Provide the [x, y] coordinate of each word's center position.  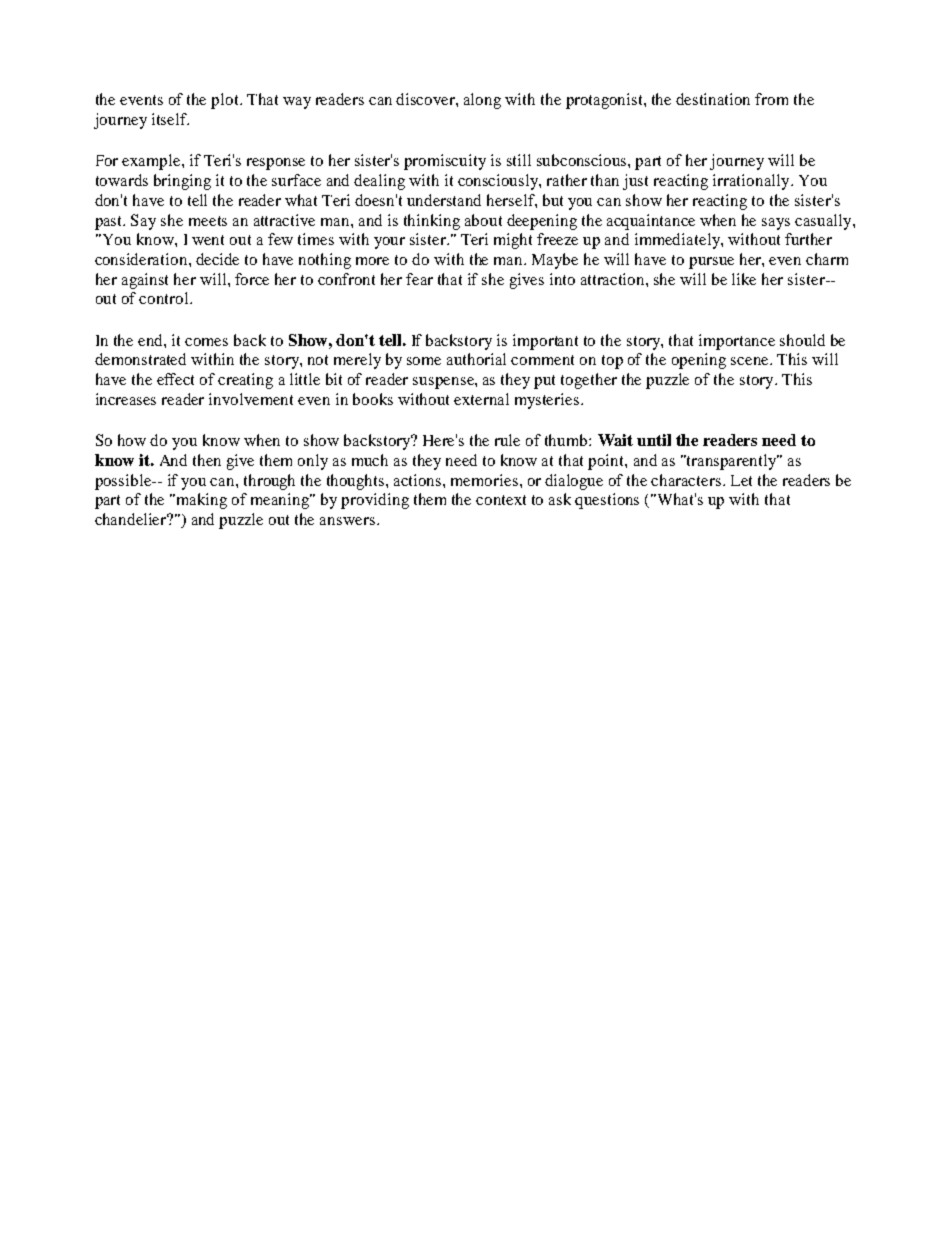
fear [419, 279]
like [744, 279]
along [482, 101]
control [165, 298]
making [202, 501]
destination [713, 99]
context [501, 500]
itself [170, 119]
